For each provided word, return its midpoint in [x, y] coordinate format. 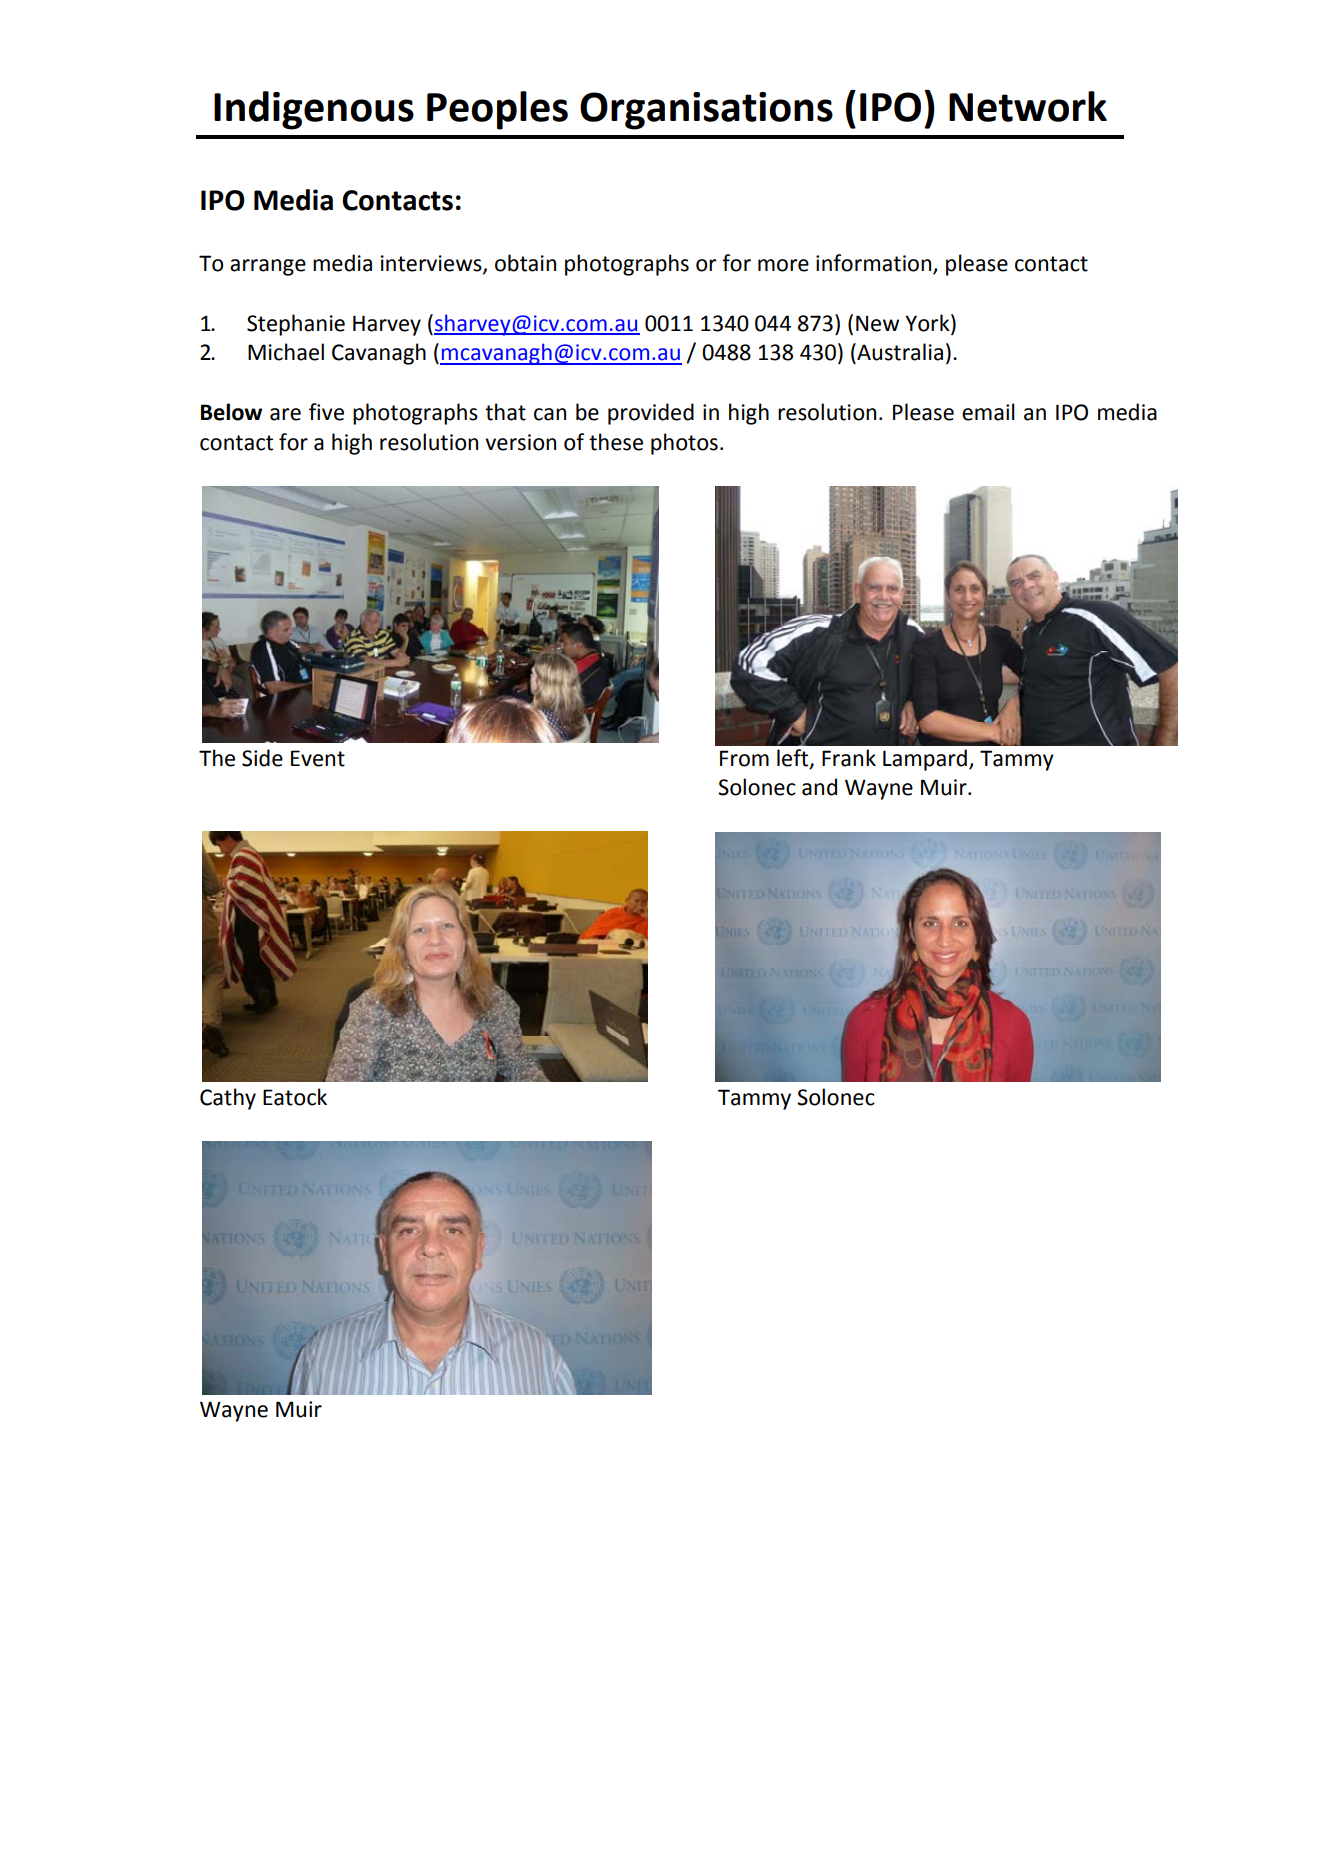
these [616, 442]
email [988, 412]
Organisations [706, 111]
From [744, 758]
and [819, 787]
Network [1028, 106]
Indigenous [314, 110]
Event [318, 758]
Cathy [228, 1099]
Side [262, 758]
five [326, 412]
